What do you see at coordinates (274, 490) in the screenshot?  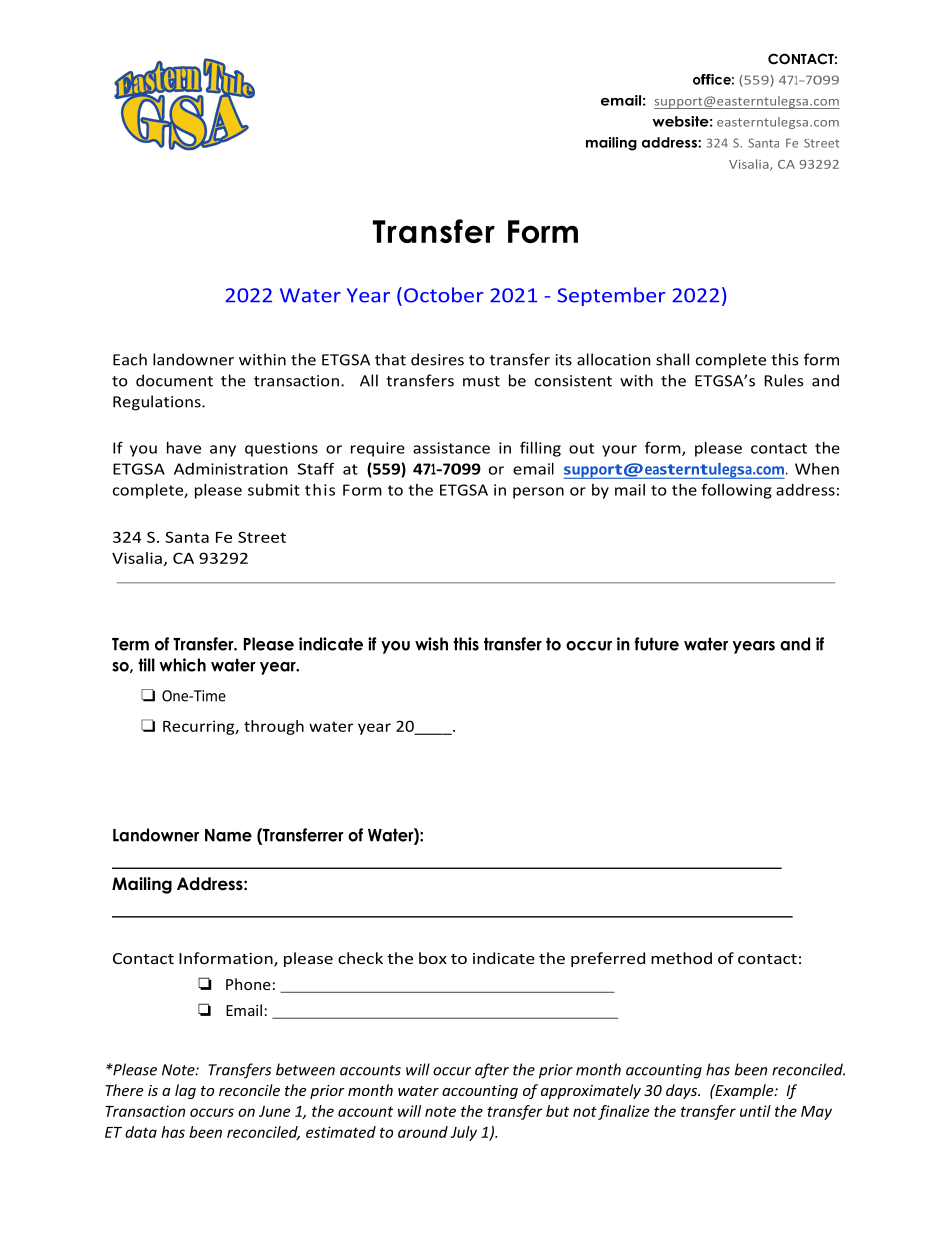 I see `submit` at bounding box center [274, 490].
